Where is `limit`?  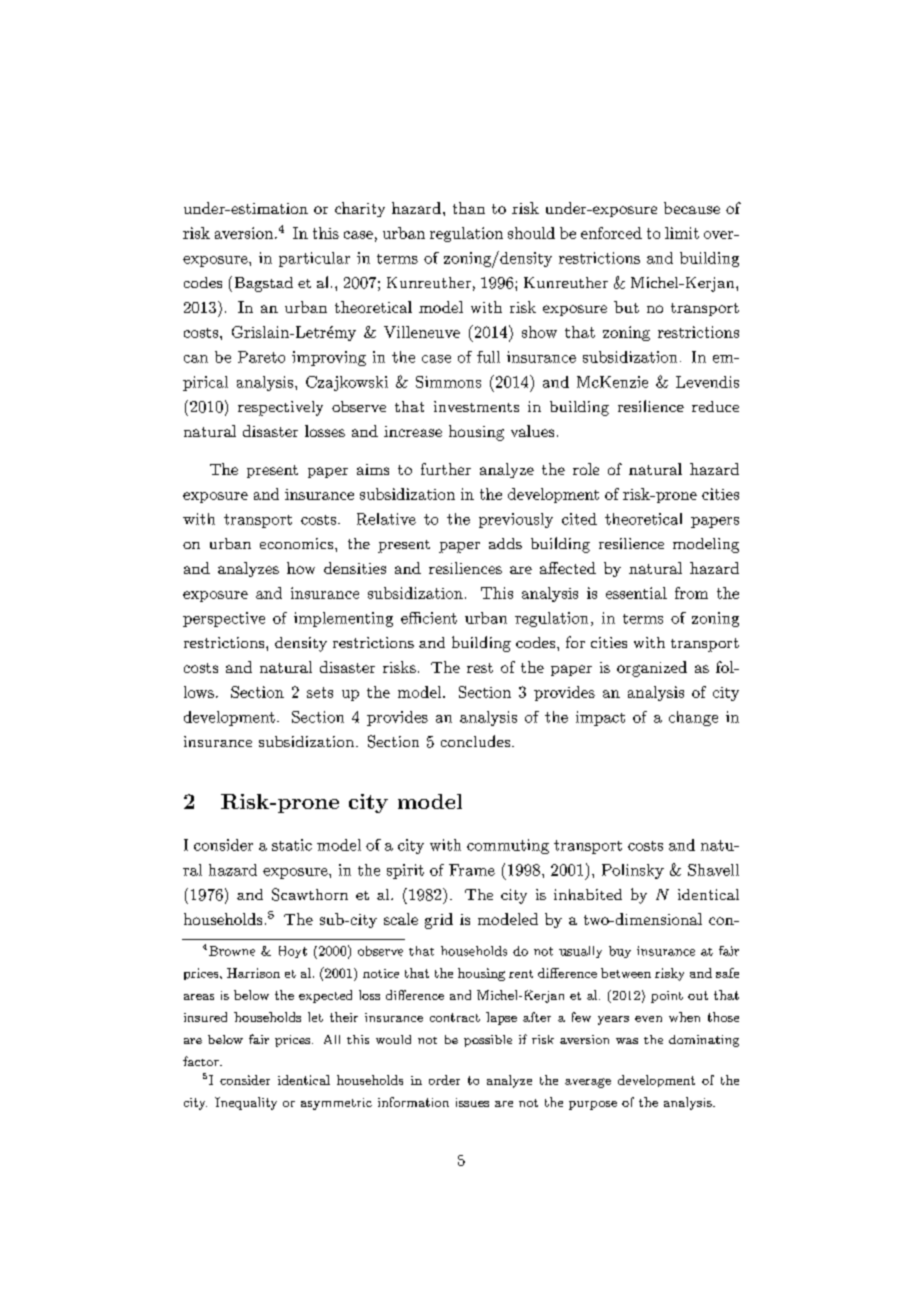
limit is located at coordinates (682, 233).
